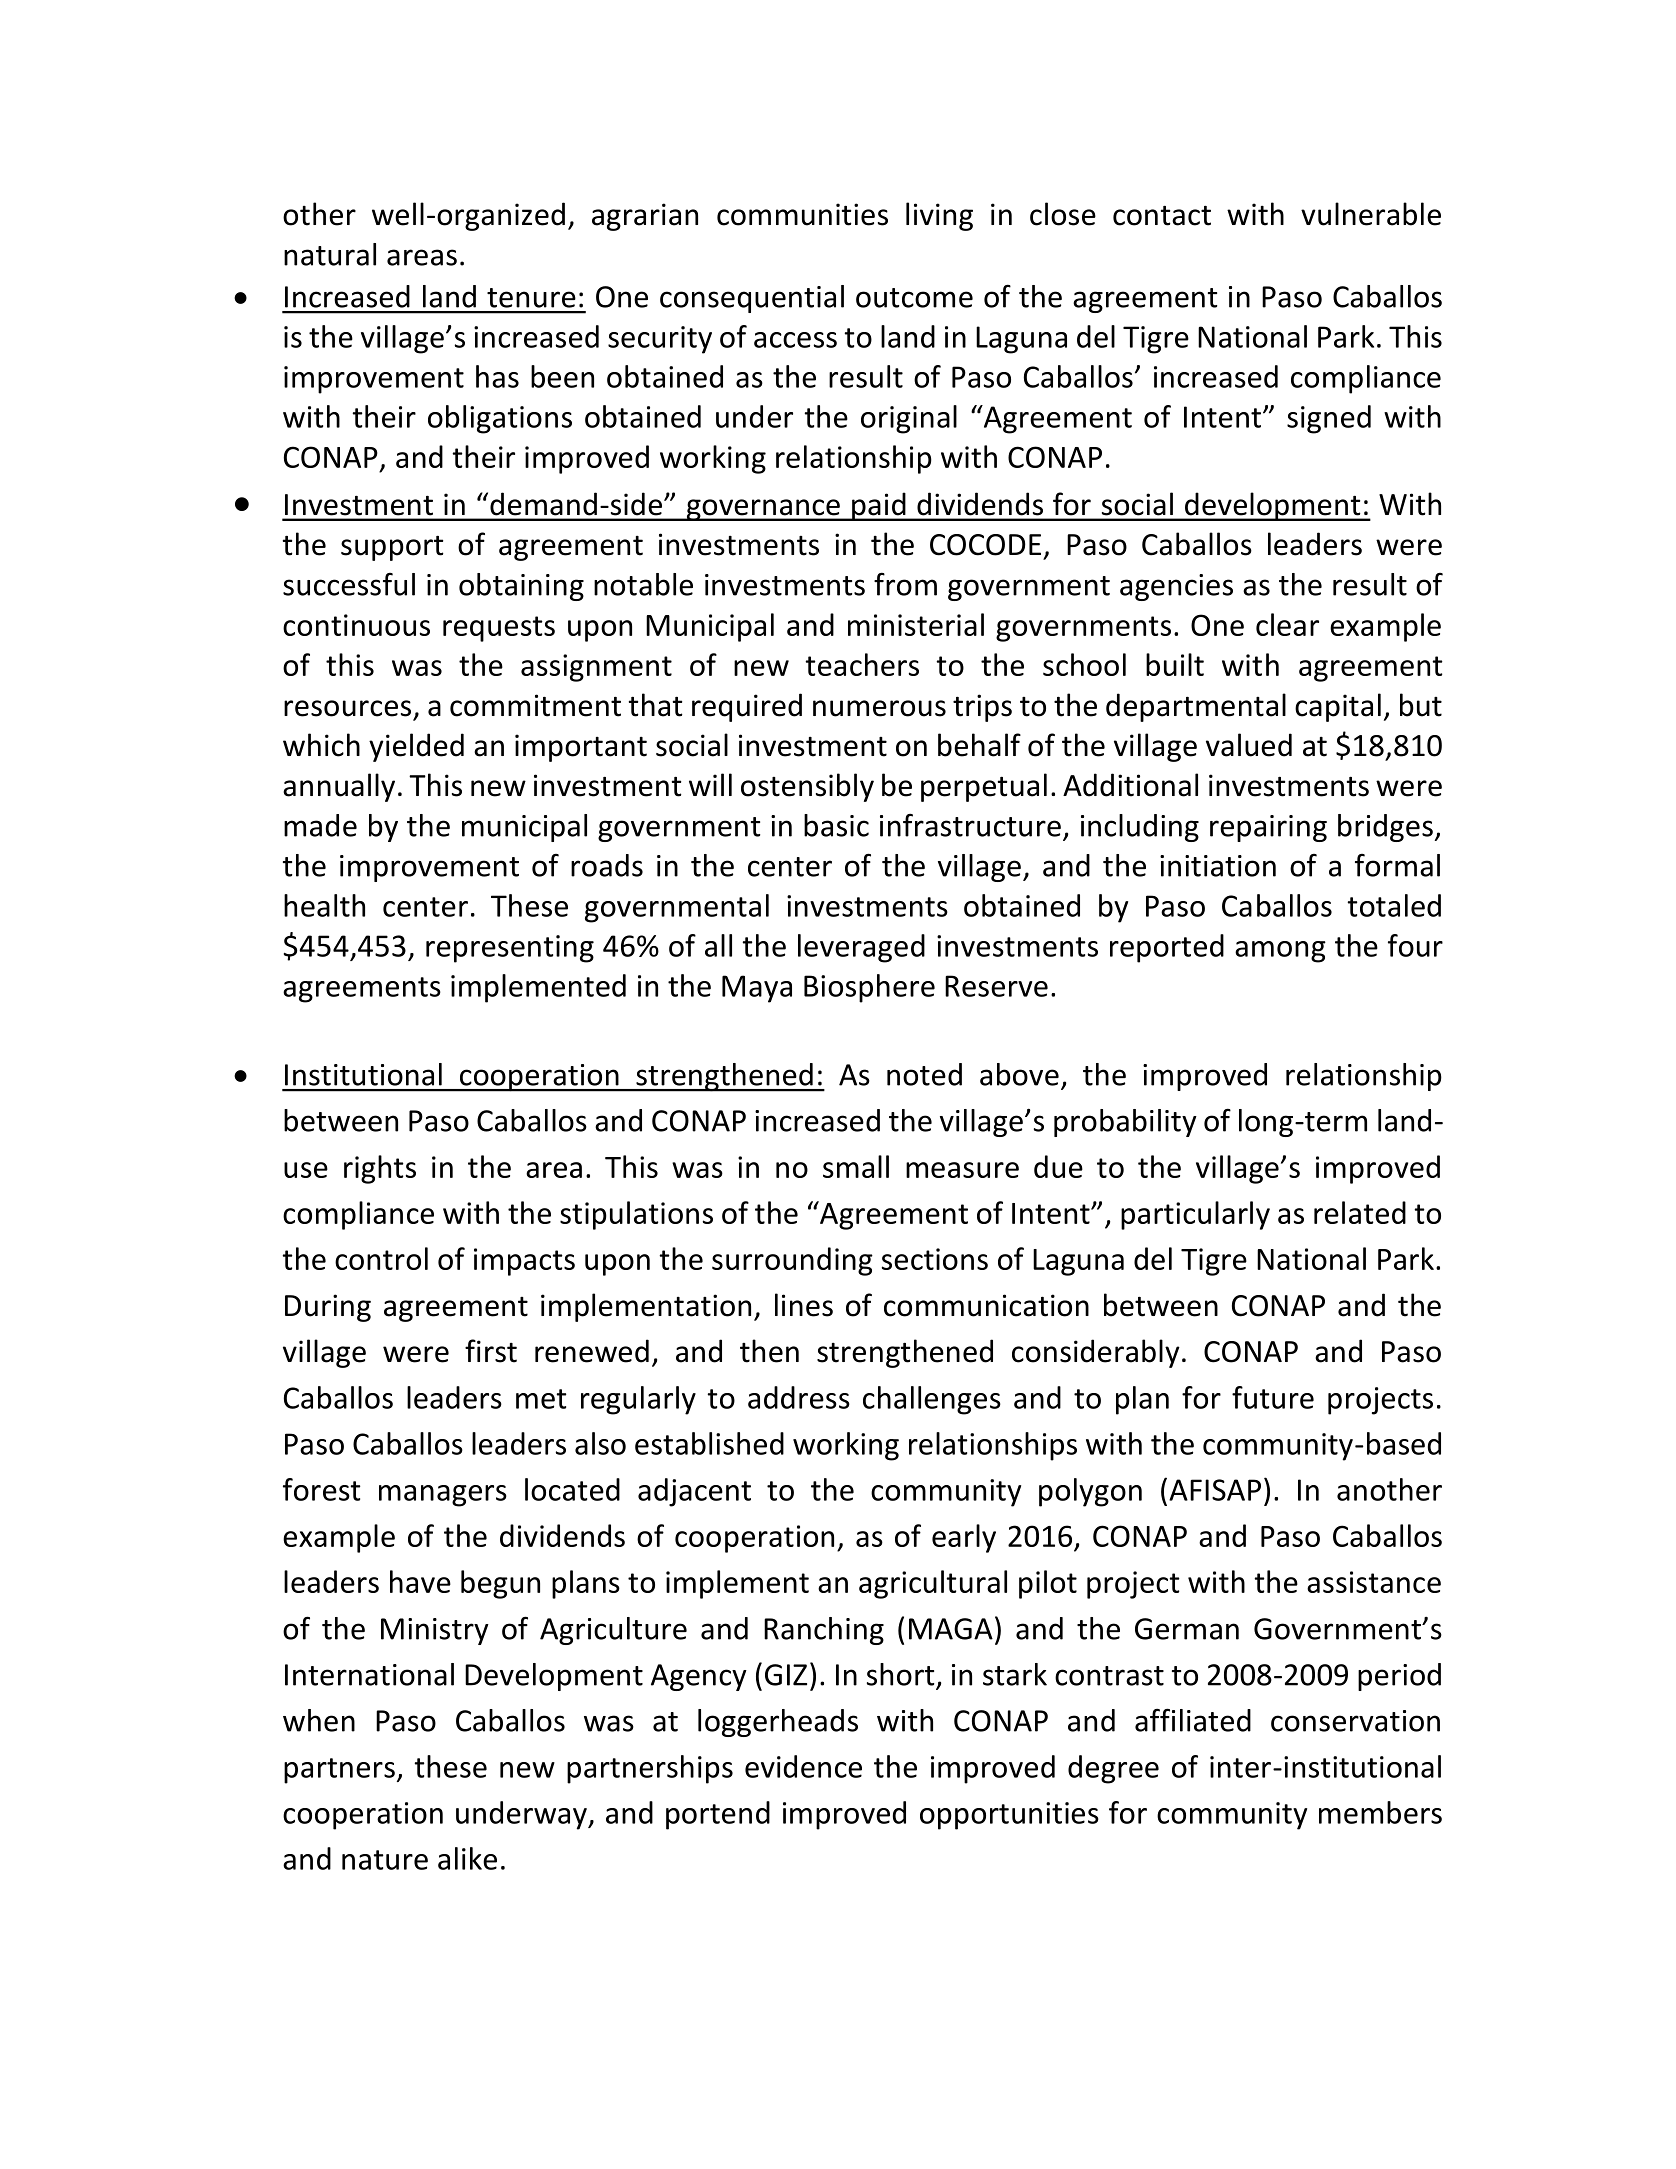 This screenshot has width=1676, height=2169. I want to click on tenure, so click(531, 298).
